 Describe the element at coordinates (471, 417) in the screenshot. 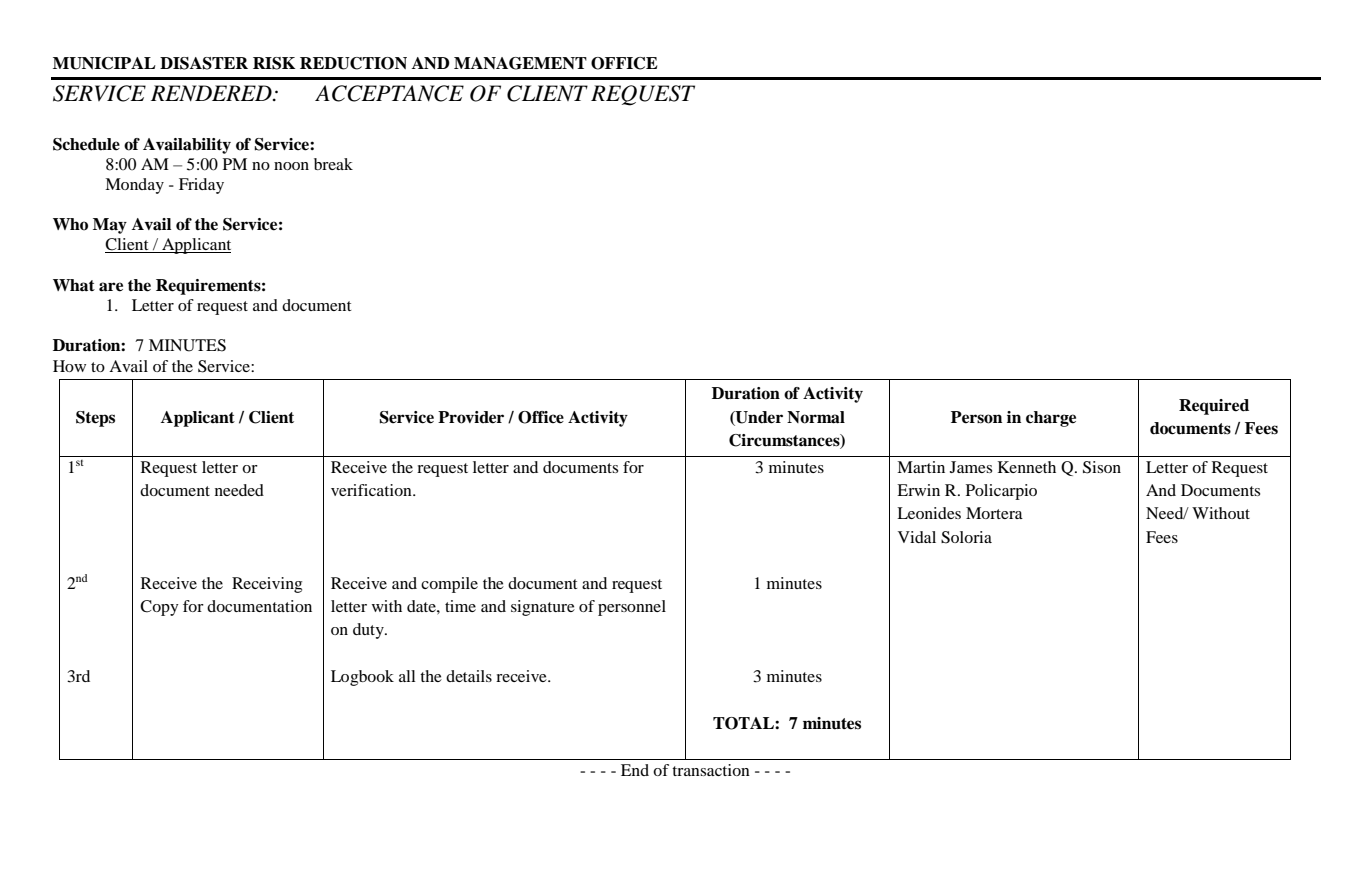

I see `Provider` at that location.
